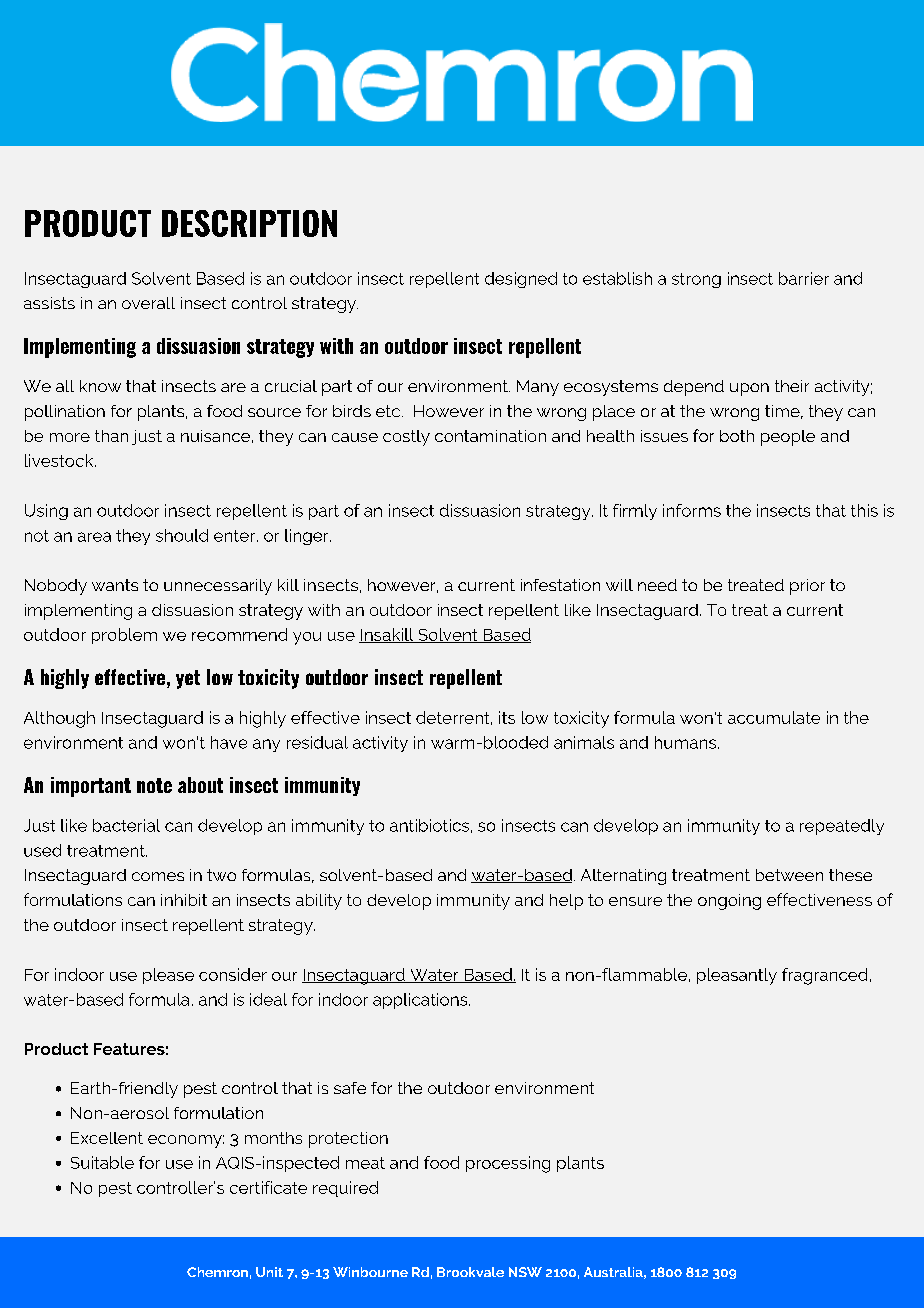 The width and height of the screenshot is (924, 1308). What do you see at coordinates (124, 636) in the screenshot?
I see `problem` at bounding box center [124, 636].
